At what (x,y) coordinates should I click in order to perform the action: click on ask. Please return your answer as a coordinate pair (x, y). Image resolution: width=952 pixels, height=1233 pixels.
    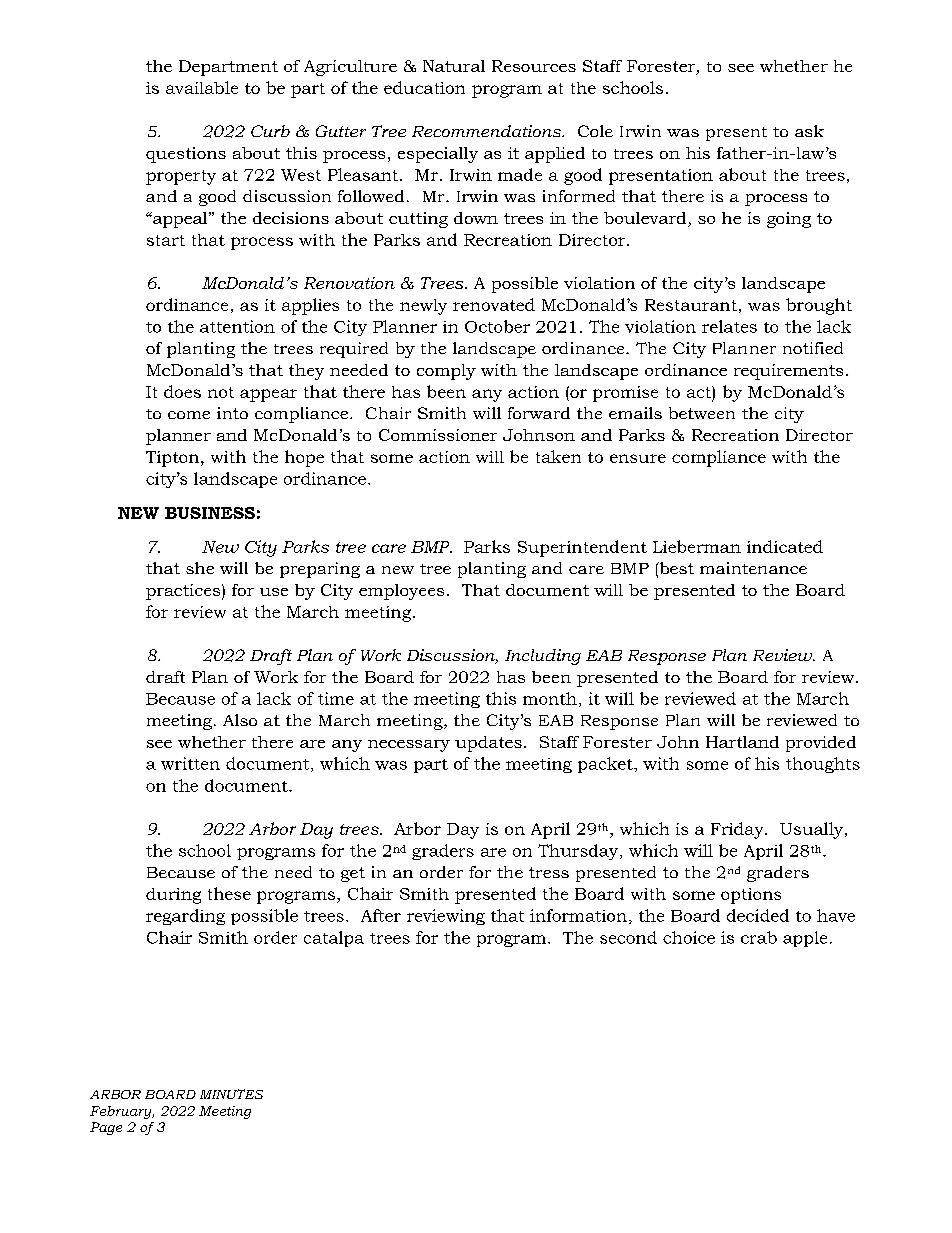
    Looking at the image, I should click on (809, 131).
